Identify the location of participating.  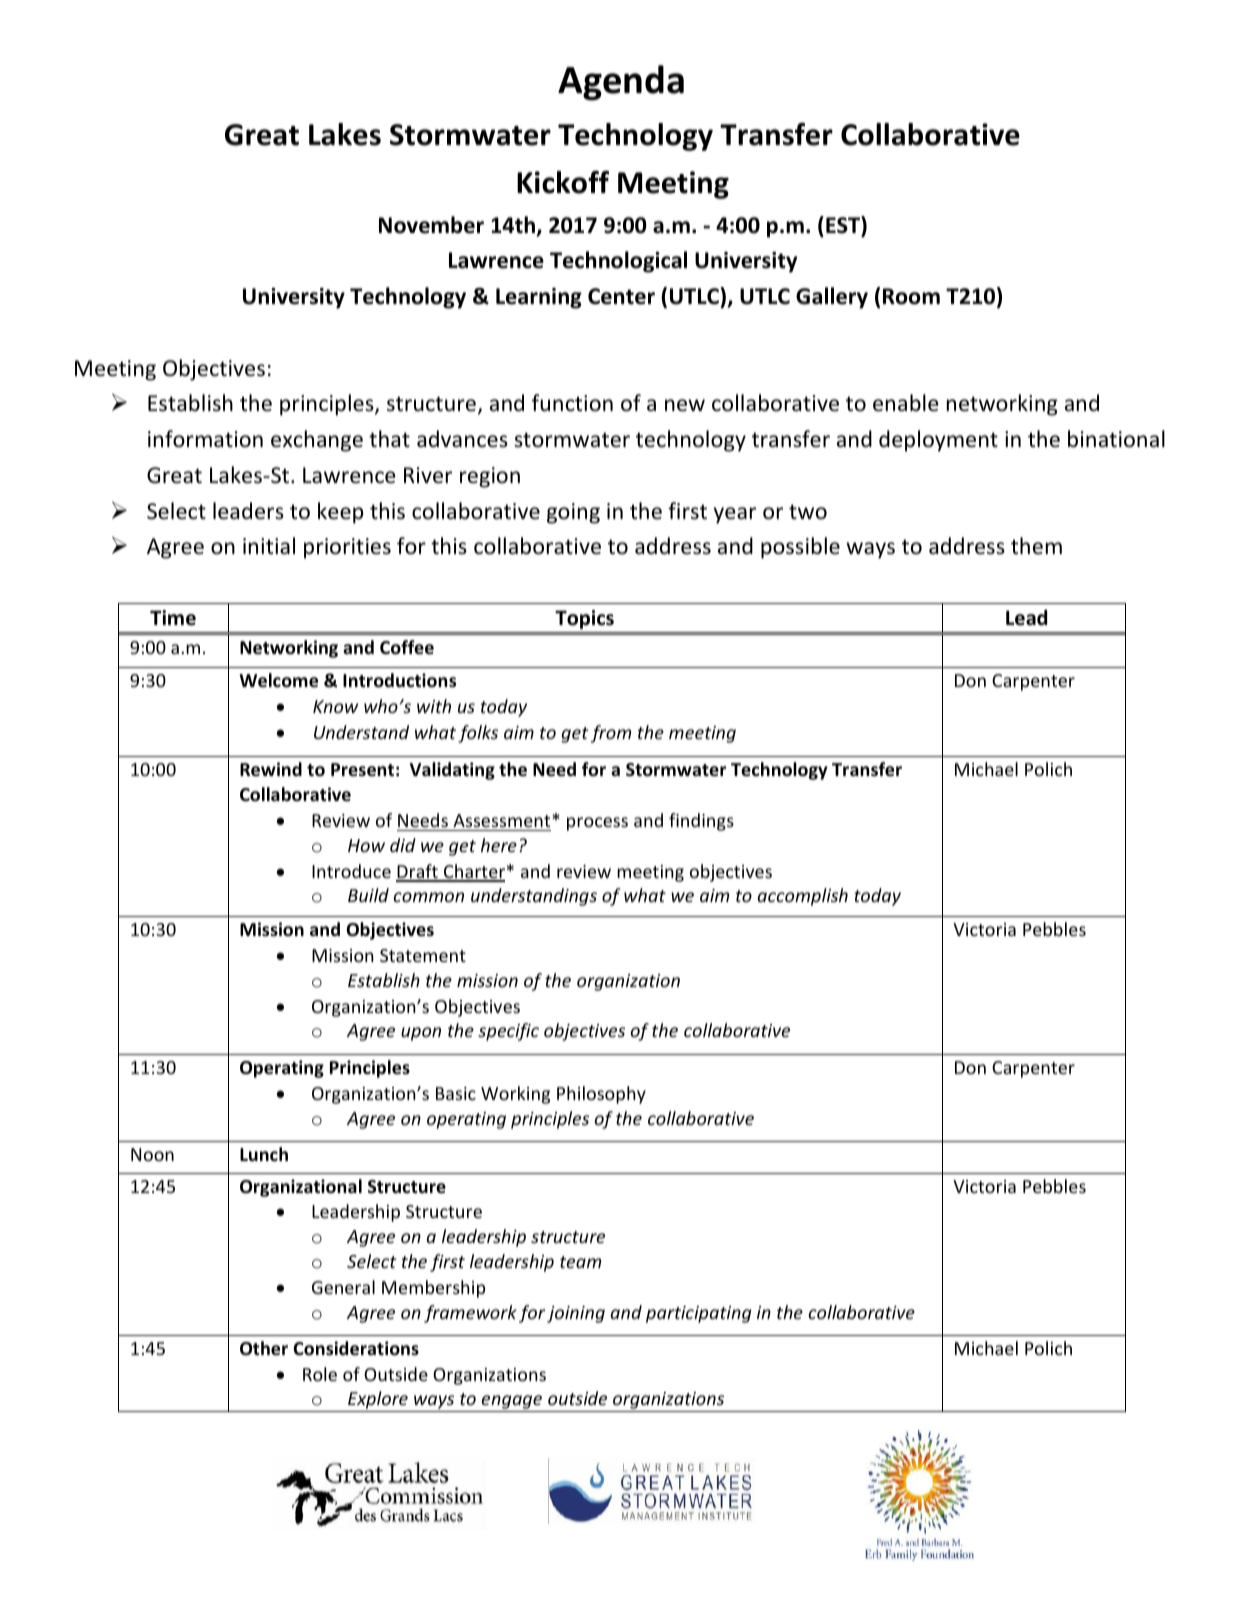
(698, 1314).
